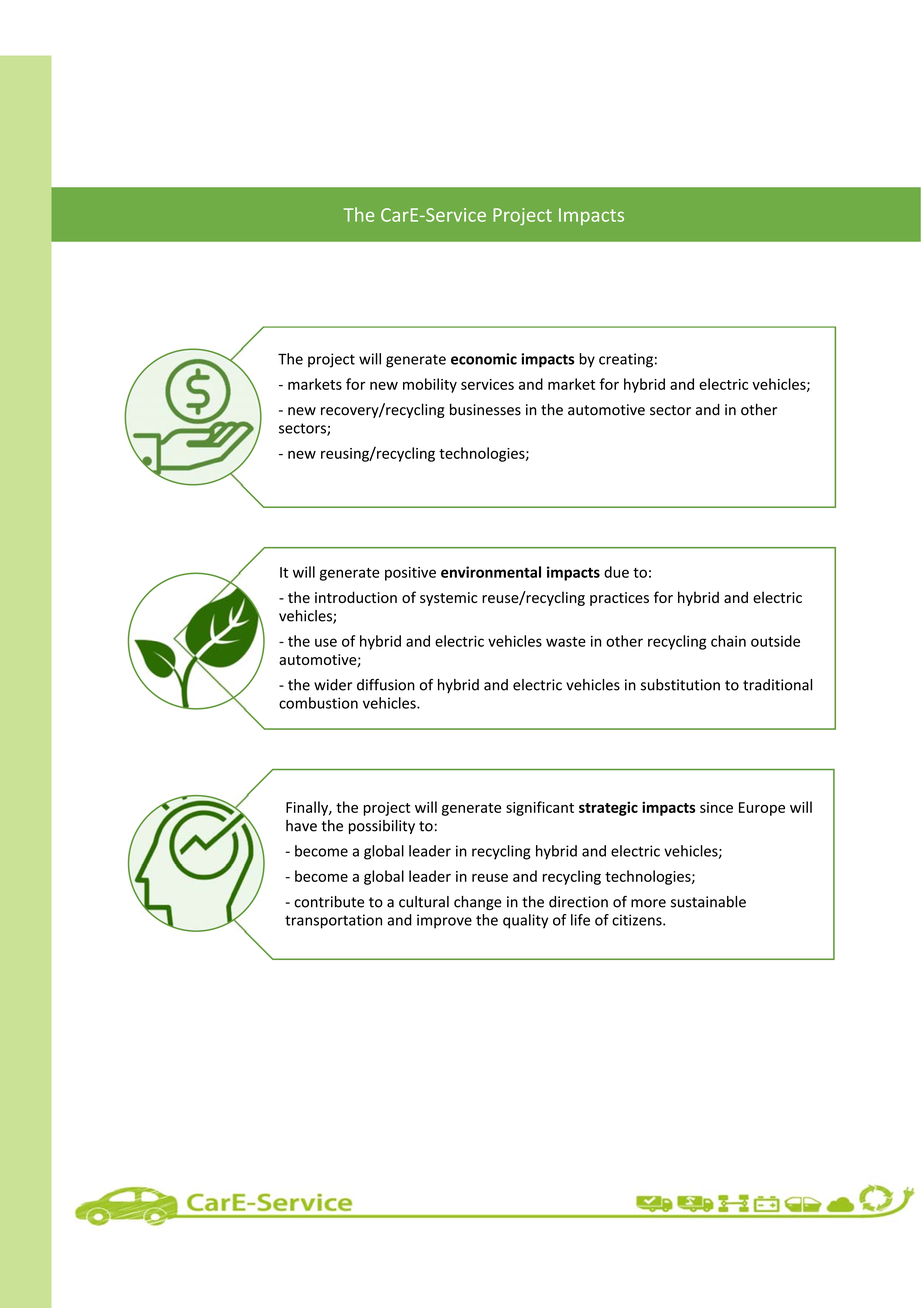 The height and width of the page is (1308, 924). I want to click on quality, so click(525, 921).
